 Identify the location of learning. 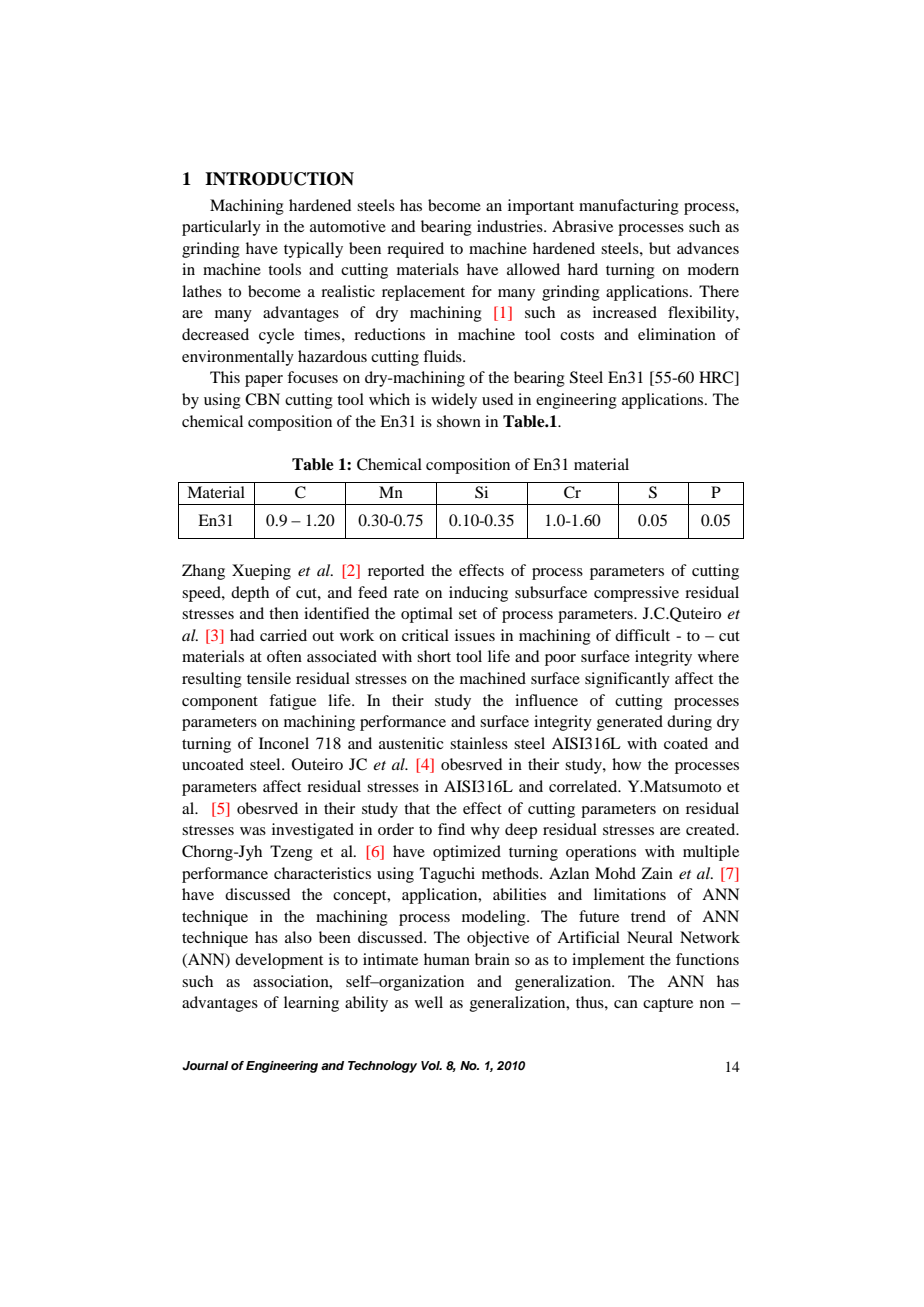
(311, 1004).
